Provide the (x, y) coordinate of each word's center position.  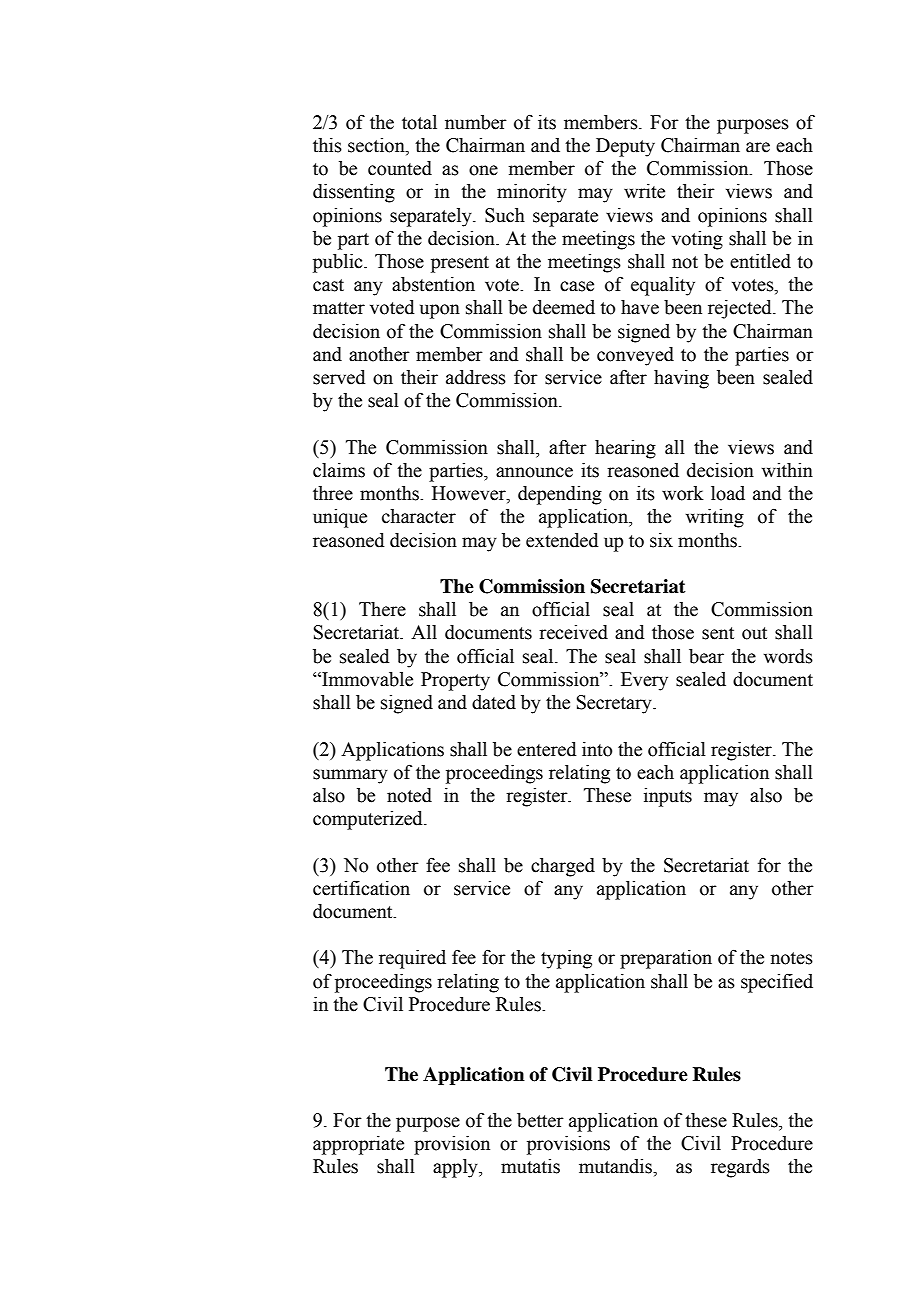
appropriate (358, 1145)
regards (740, 1168)
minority (532, 193)
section (377, 146)
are (758, 147)
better (540, 1120)
